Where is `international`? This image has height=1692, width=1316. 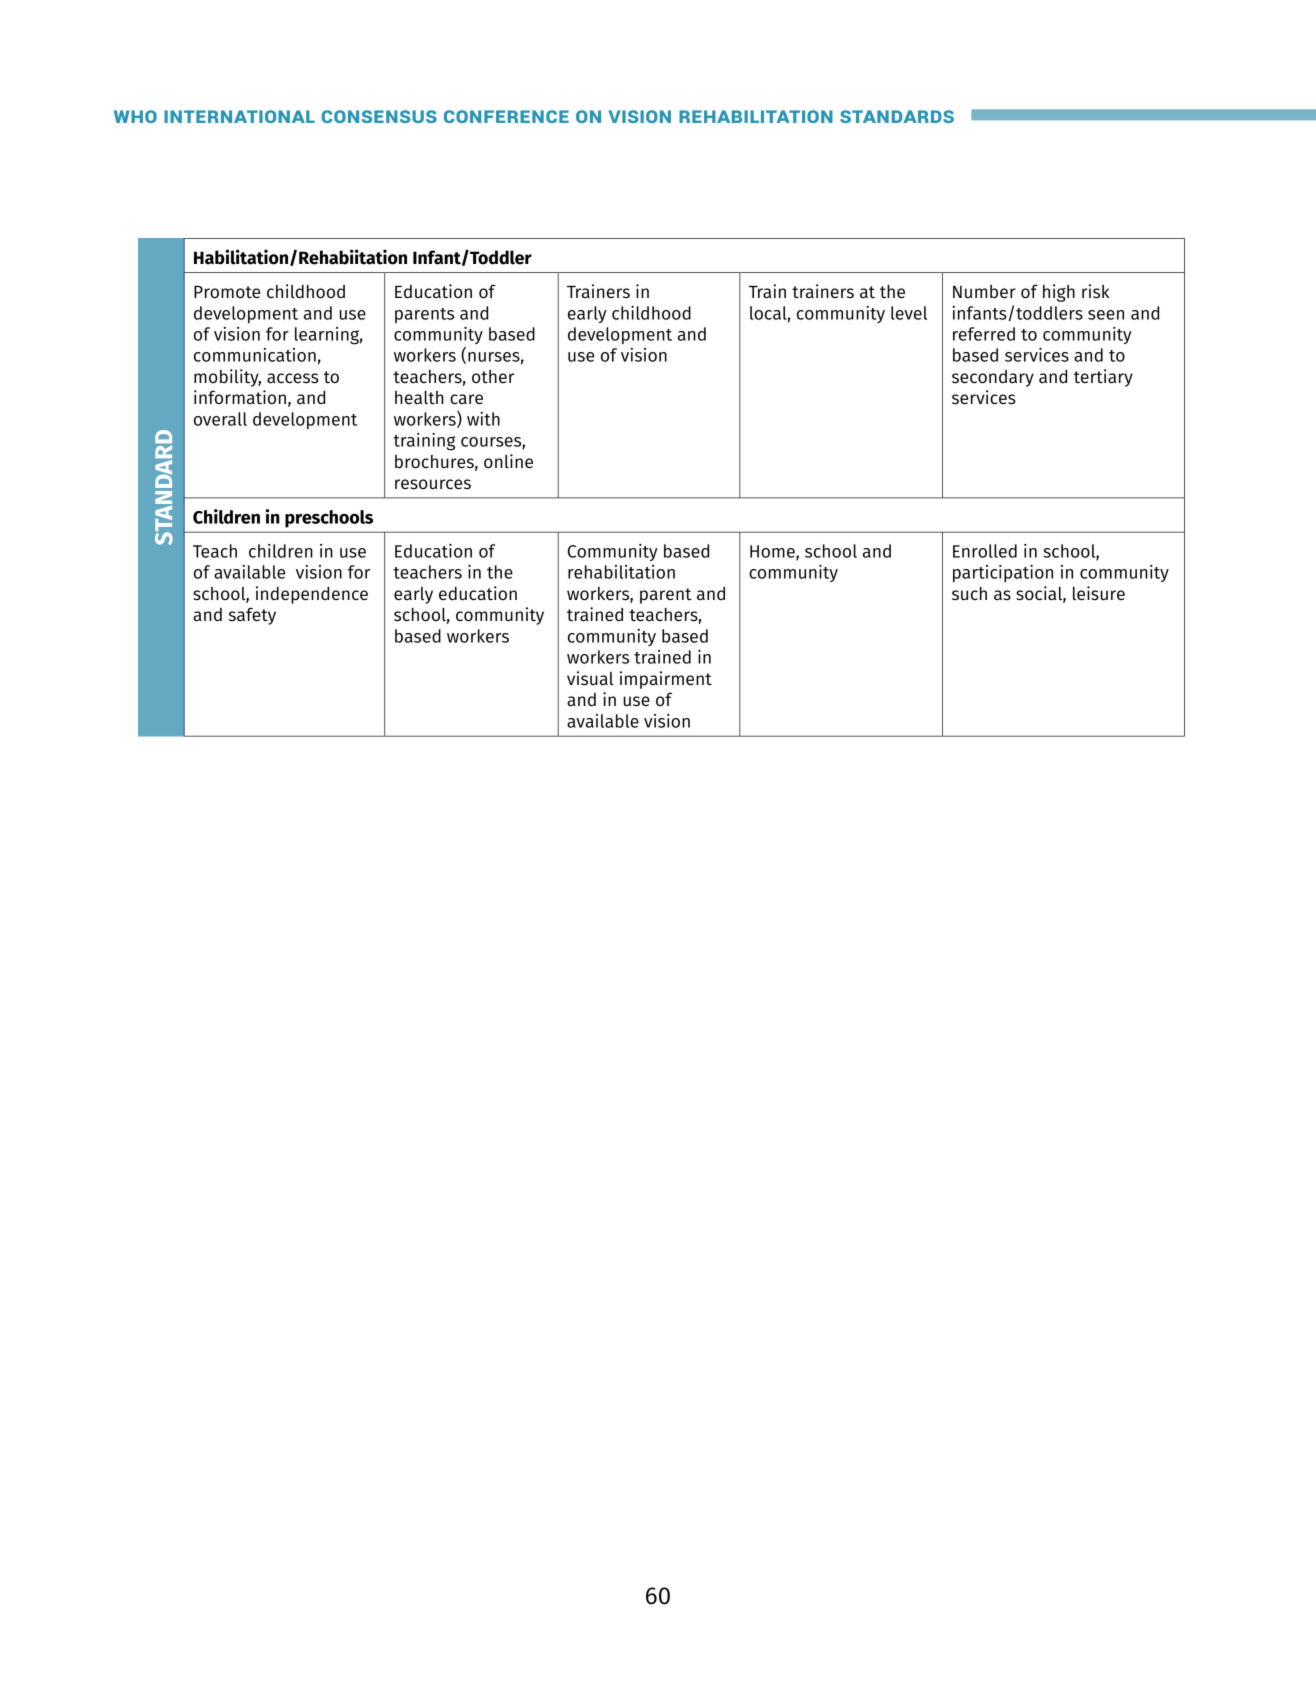 international is located at coordinates (239, 116).
